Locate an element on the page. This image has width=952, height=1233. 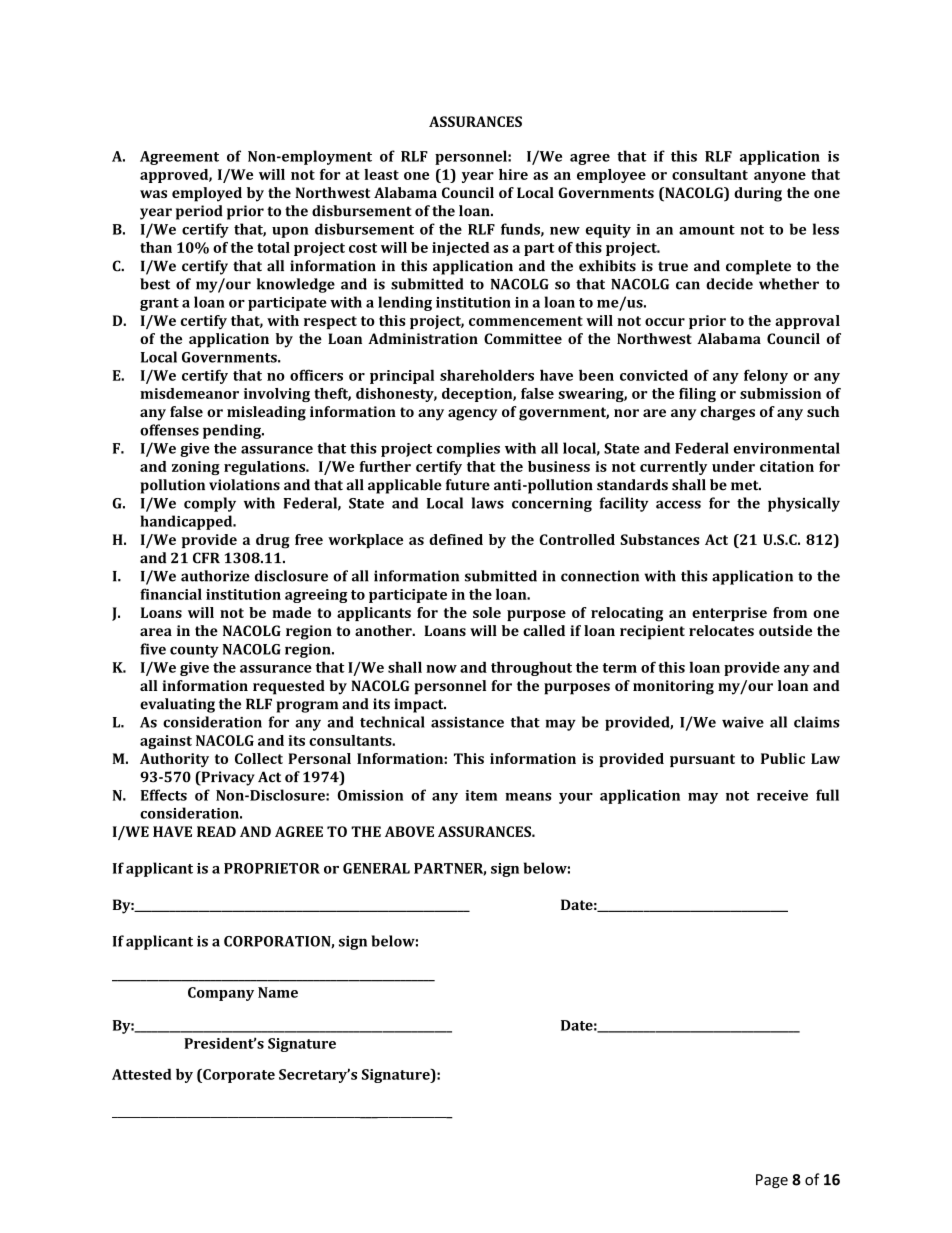
hire is located at coordinates (513, 174).
